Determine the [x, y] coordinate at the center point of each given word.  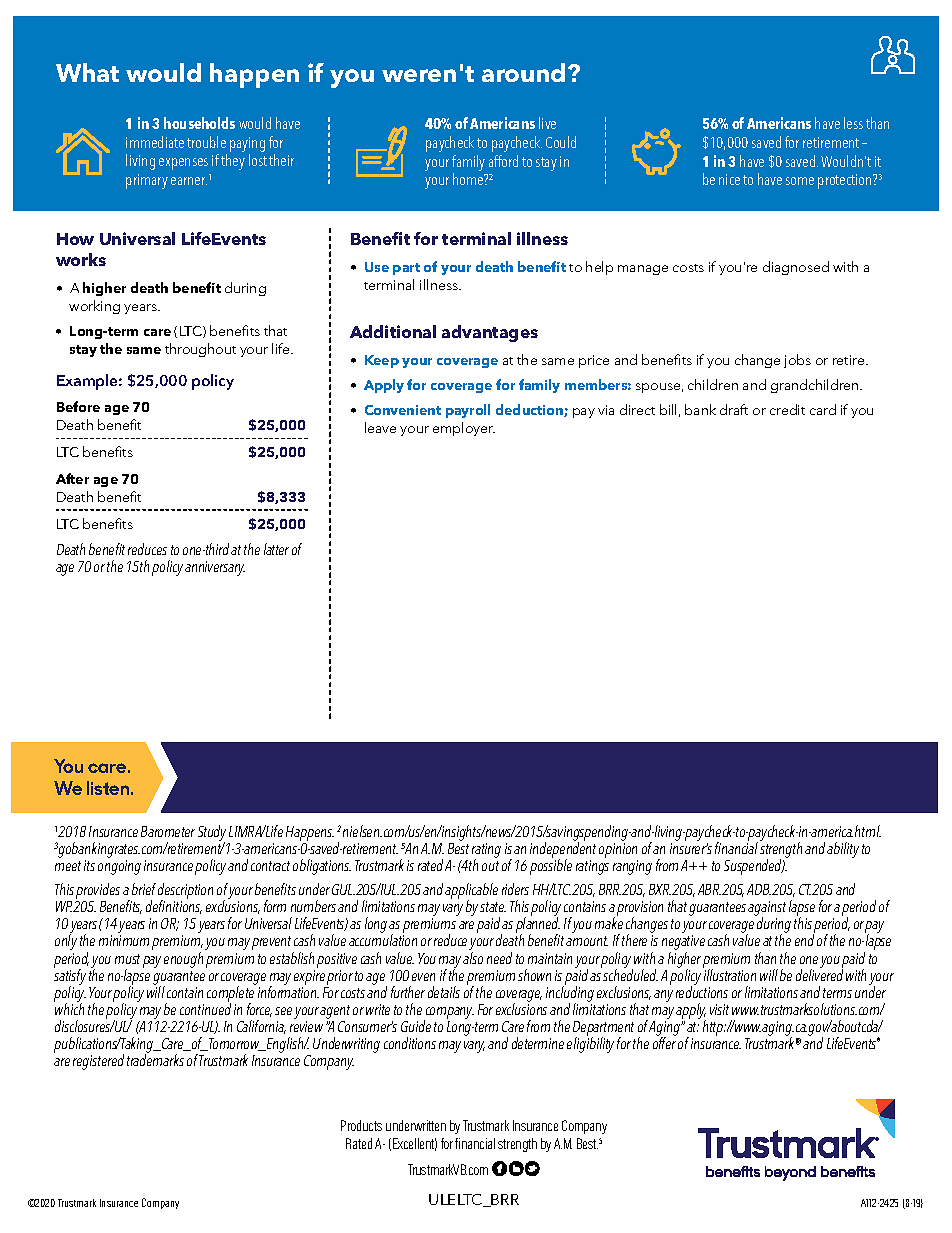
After [72, 478]
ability [843, 850]
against [767, 910]
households [199, 123]
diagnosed [796, 268]
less [853, 123]
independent [563, 850]
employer [464, 429]
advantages [490, 333]
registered [98, 1062]
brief [144, 889]
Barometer [168, 831]
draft [734, 409]
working [94, 307]
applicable [471, 892]
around [523, 72]
